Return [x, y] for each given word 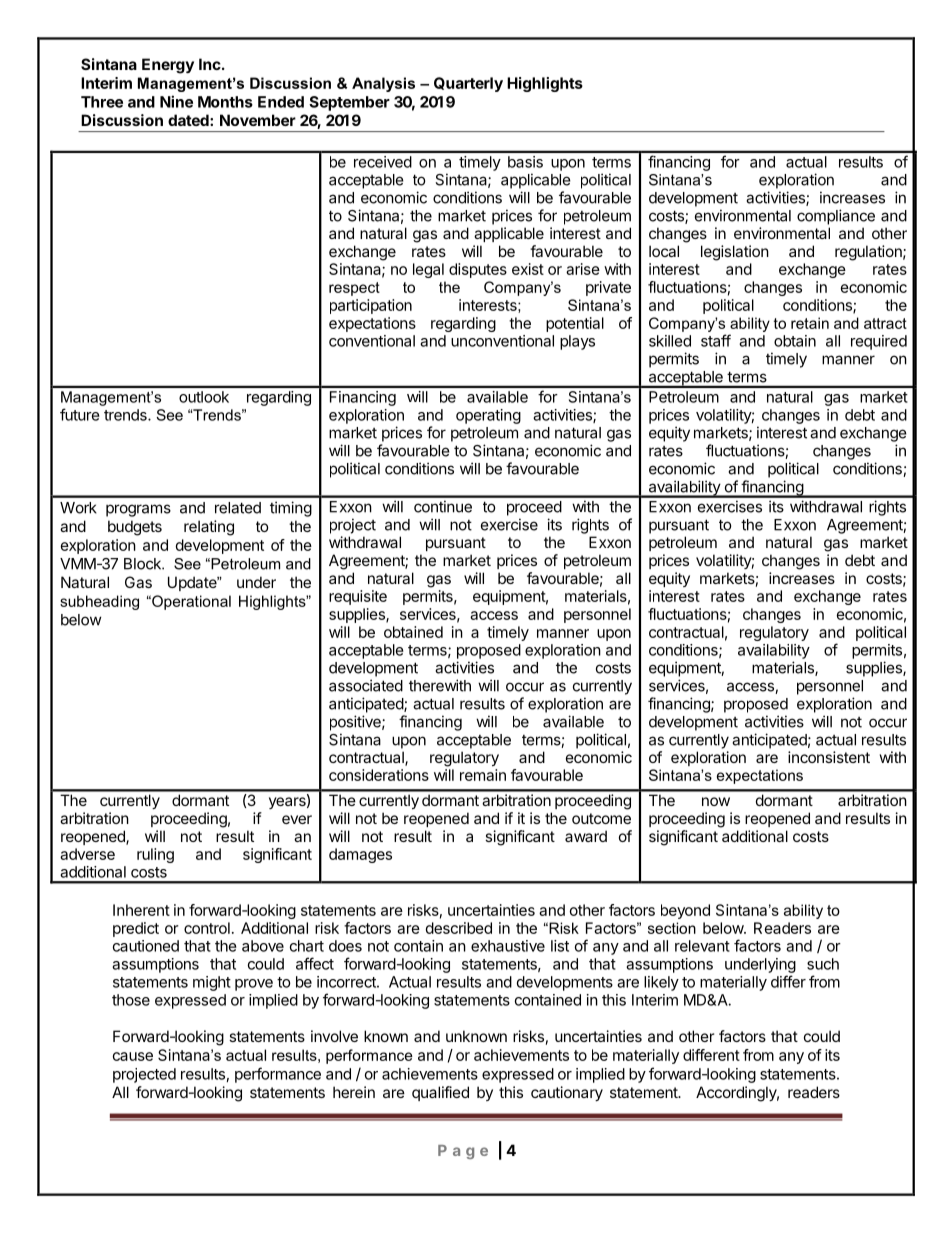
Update [193, 583]
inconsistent [829, 757]
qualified [440, 1093]
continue [443, 506]
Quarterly [468, 84]
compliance [836, 217]
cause [133, 1056]
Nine [176, 101]
